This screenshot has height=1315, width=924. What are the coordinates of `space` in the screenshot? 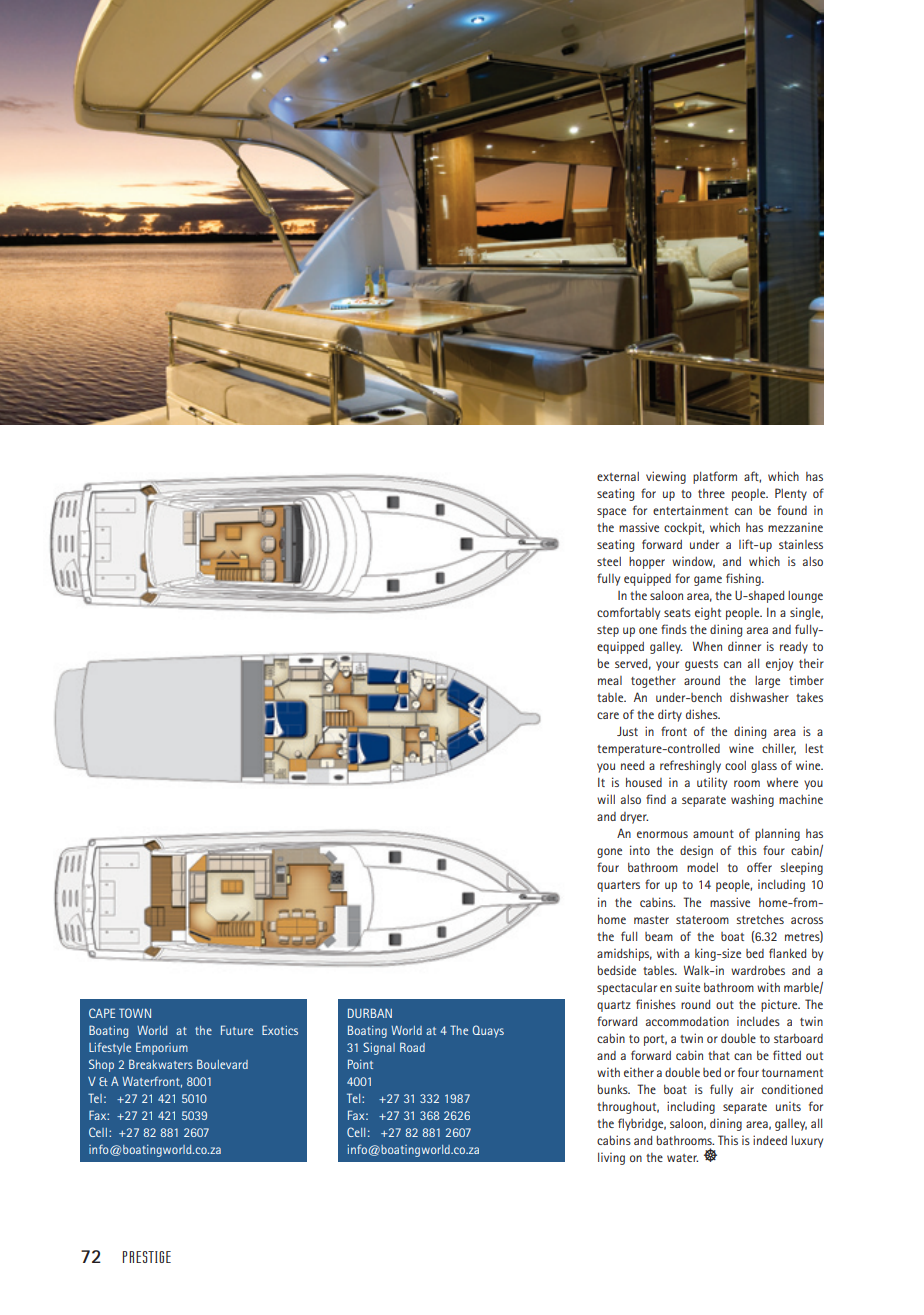 It's located at (611, 513).
